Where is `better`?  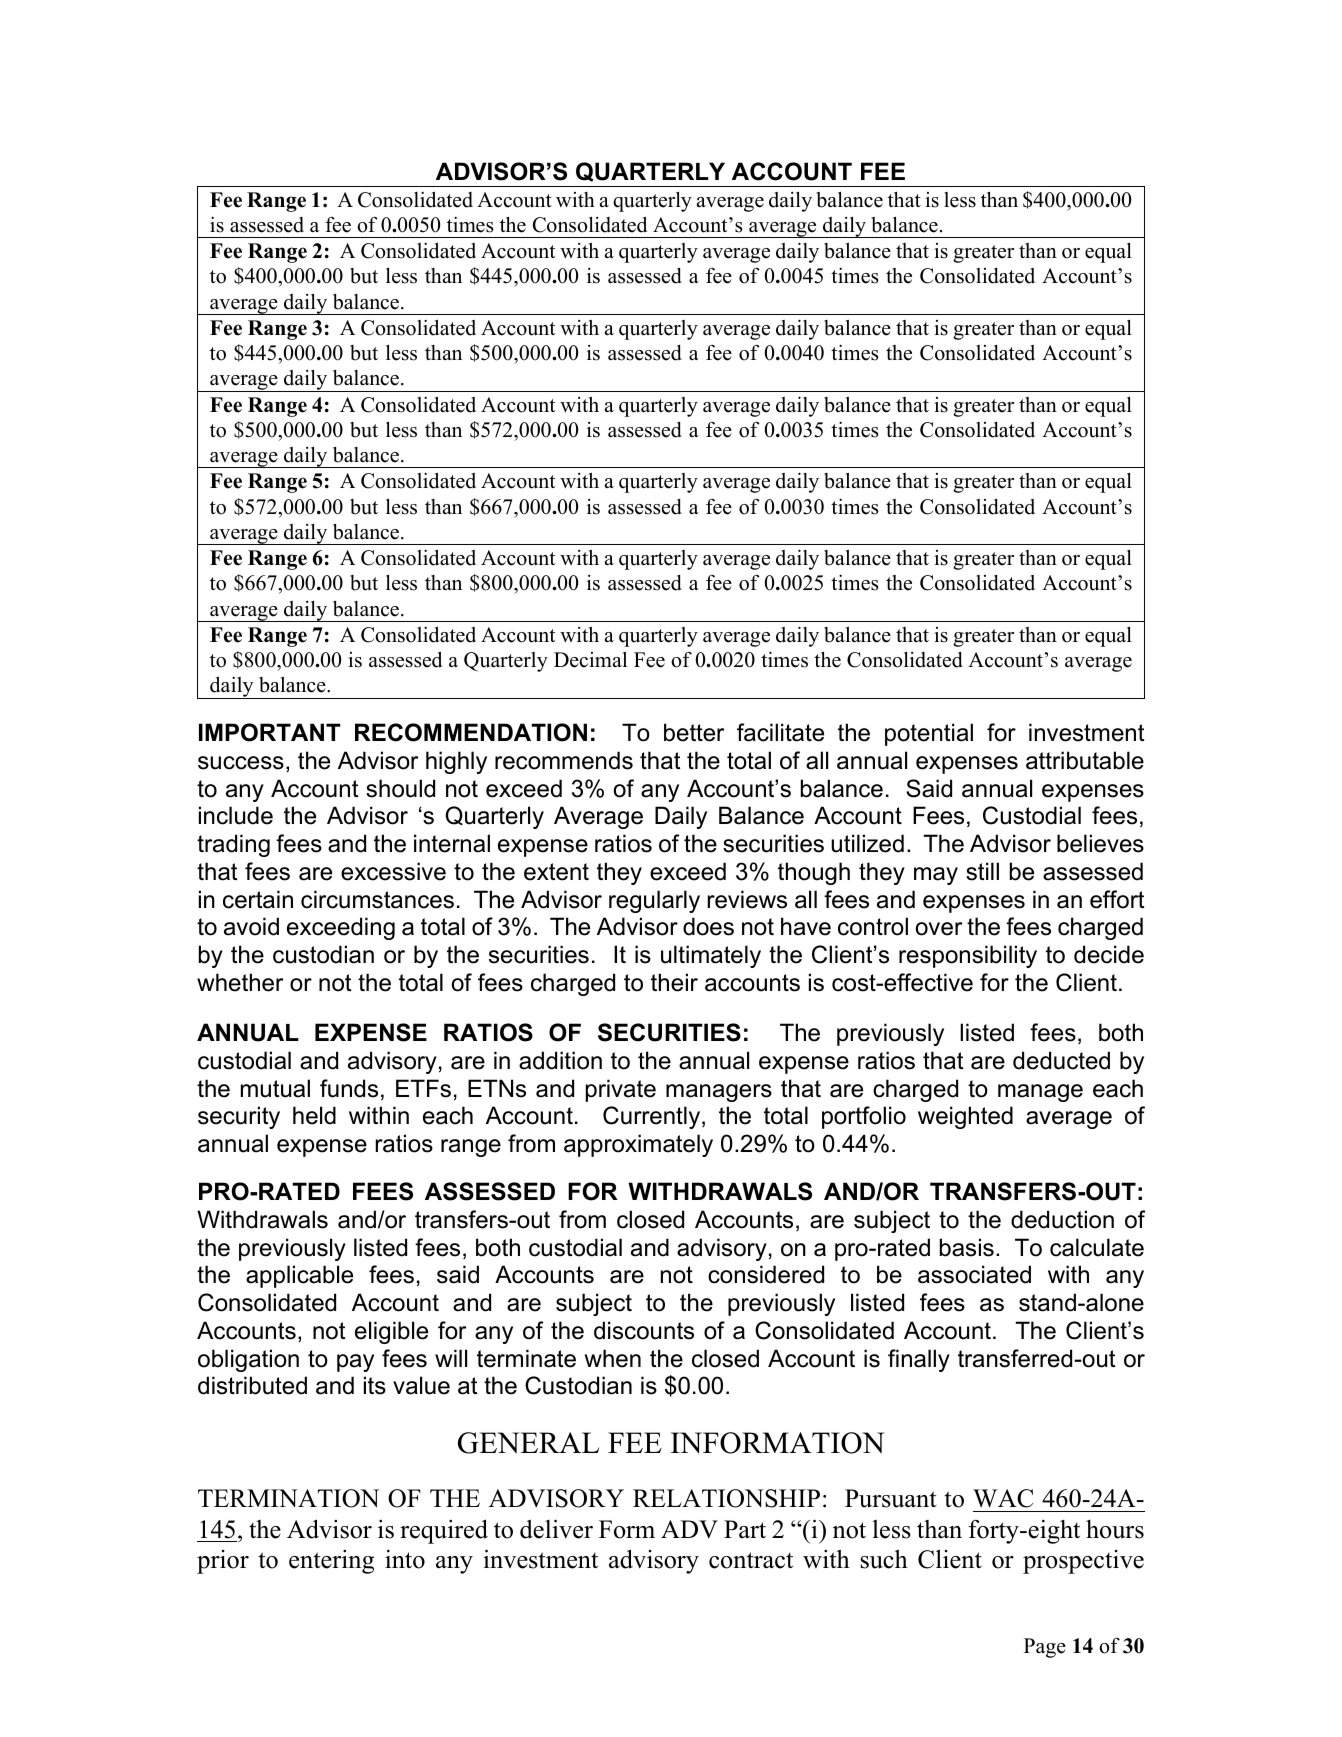 better is located at coordinates (694, 732).
